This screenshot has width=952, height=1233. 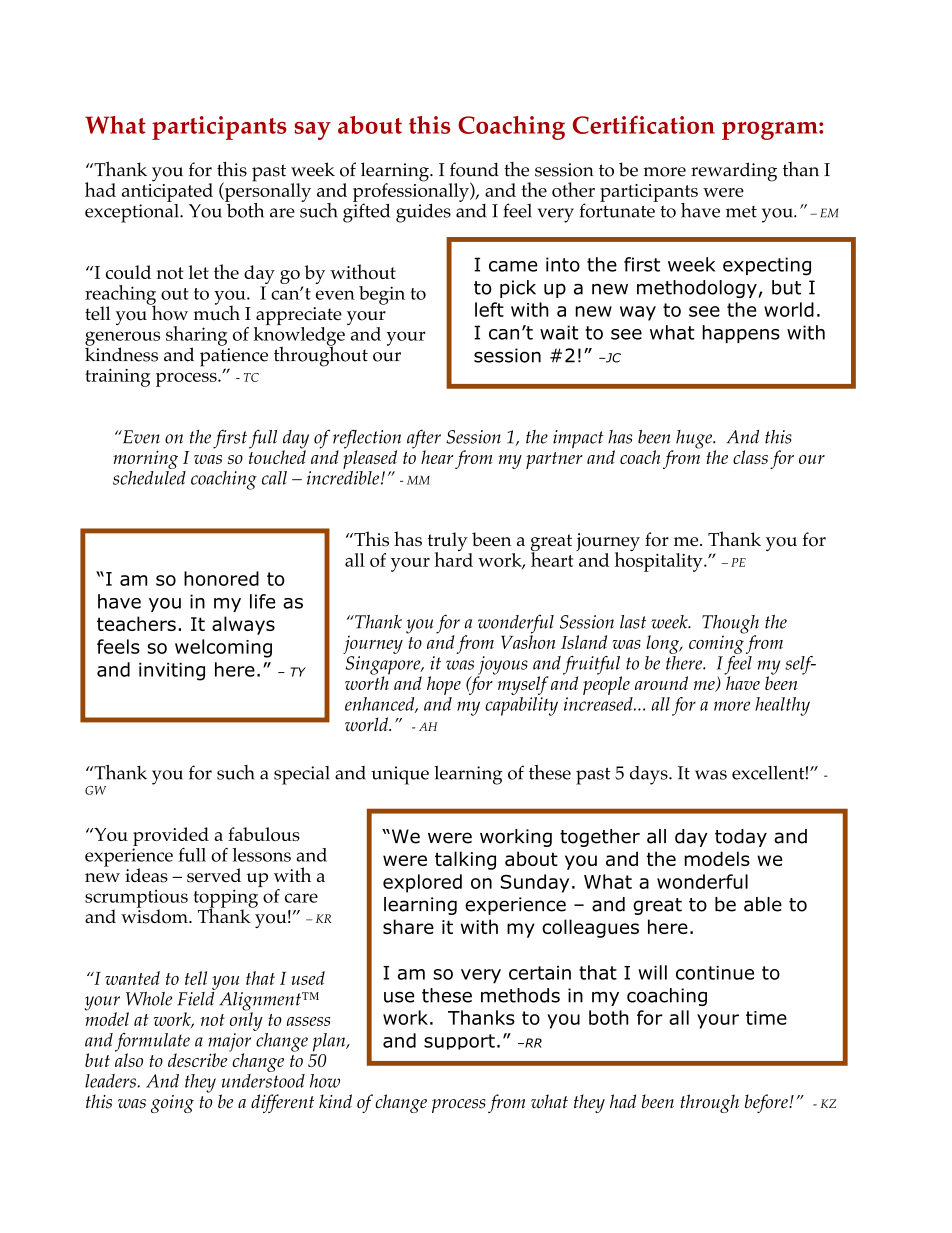 What do you see at coordinates (474, 169) in the screenshot?
I see `found` at bounding box center [474, 169].
